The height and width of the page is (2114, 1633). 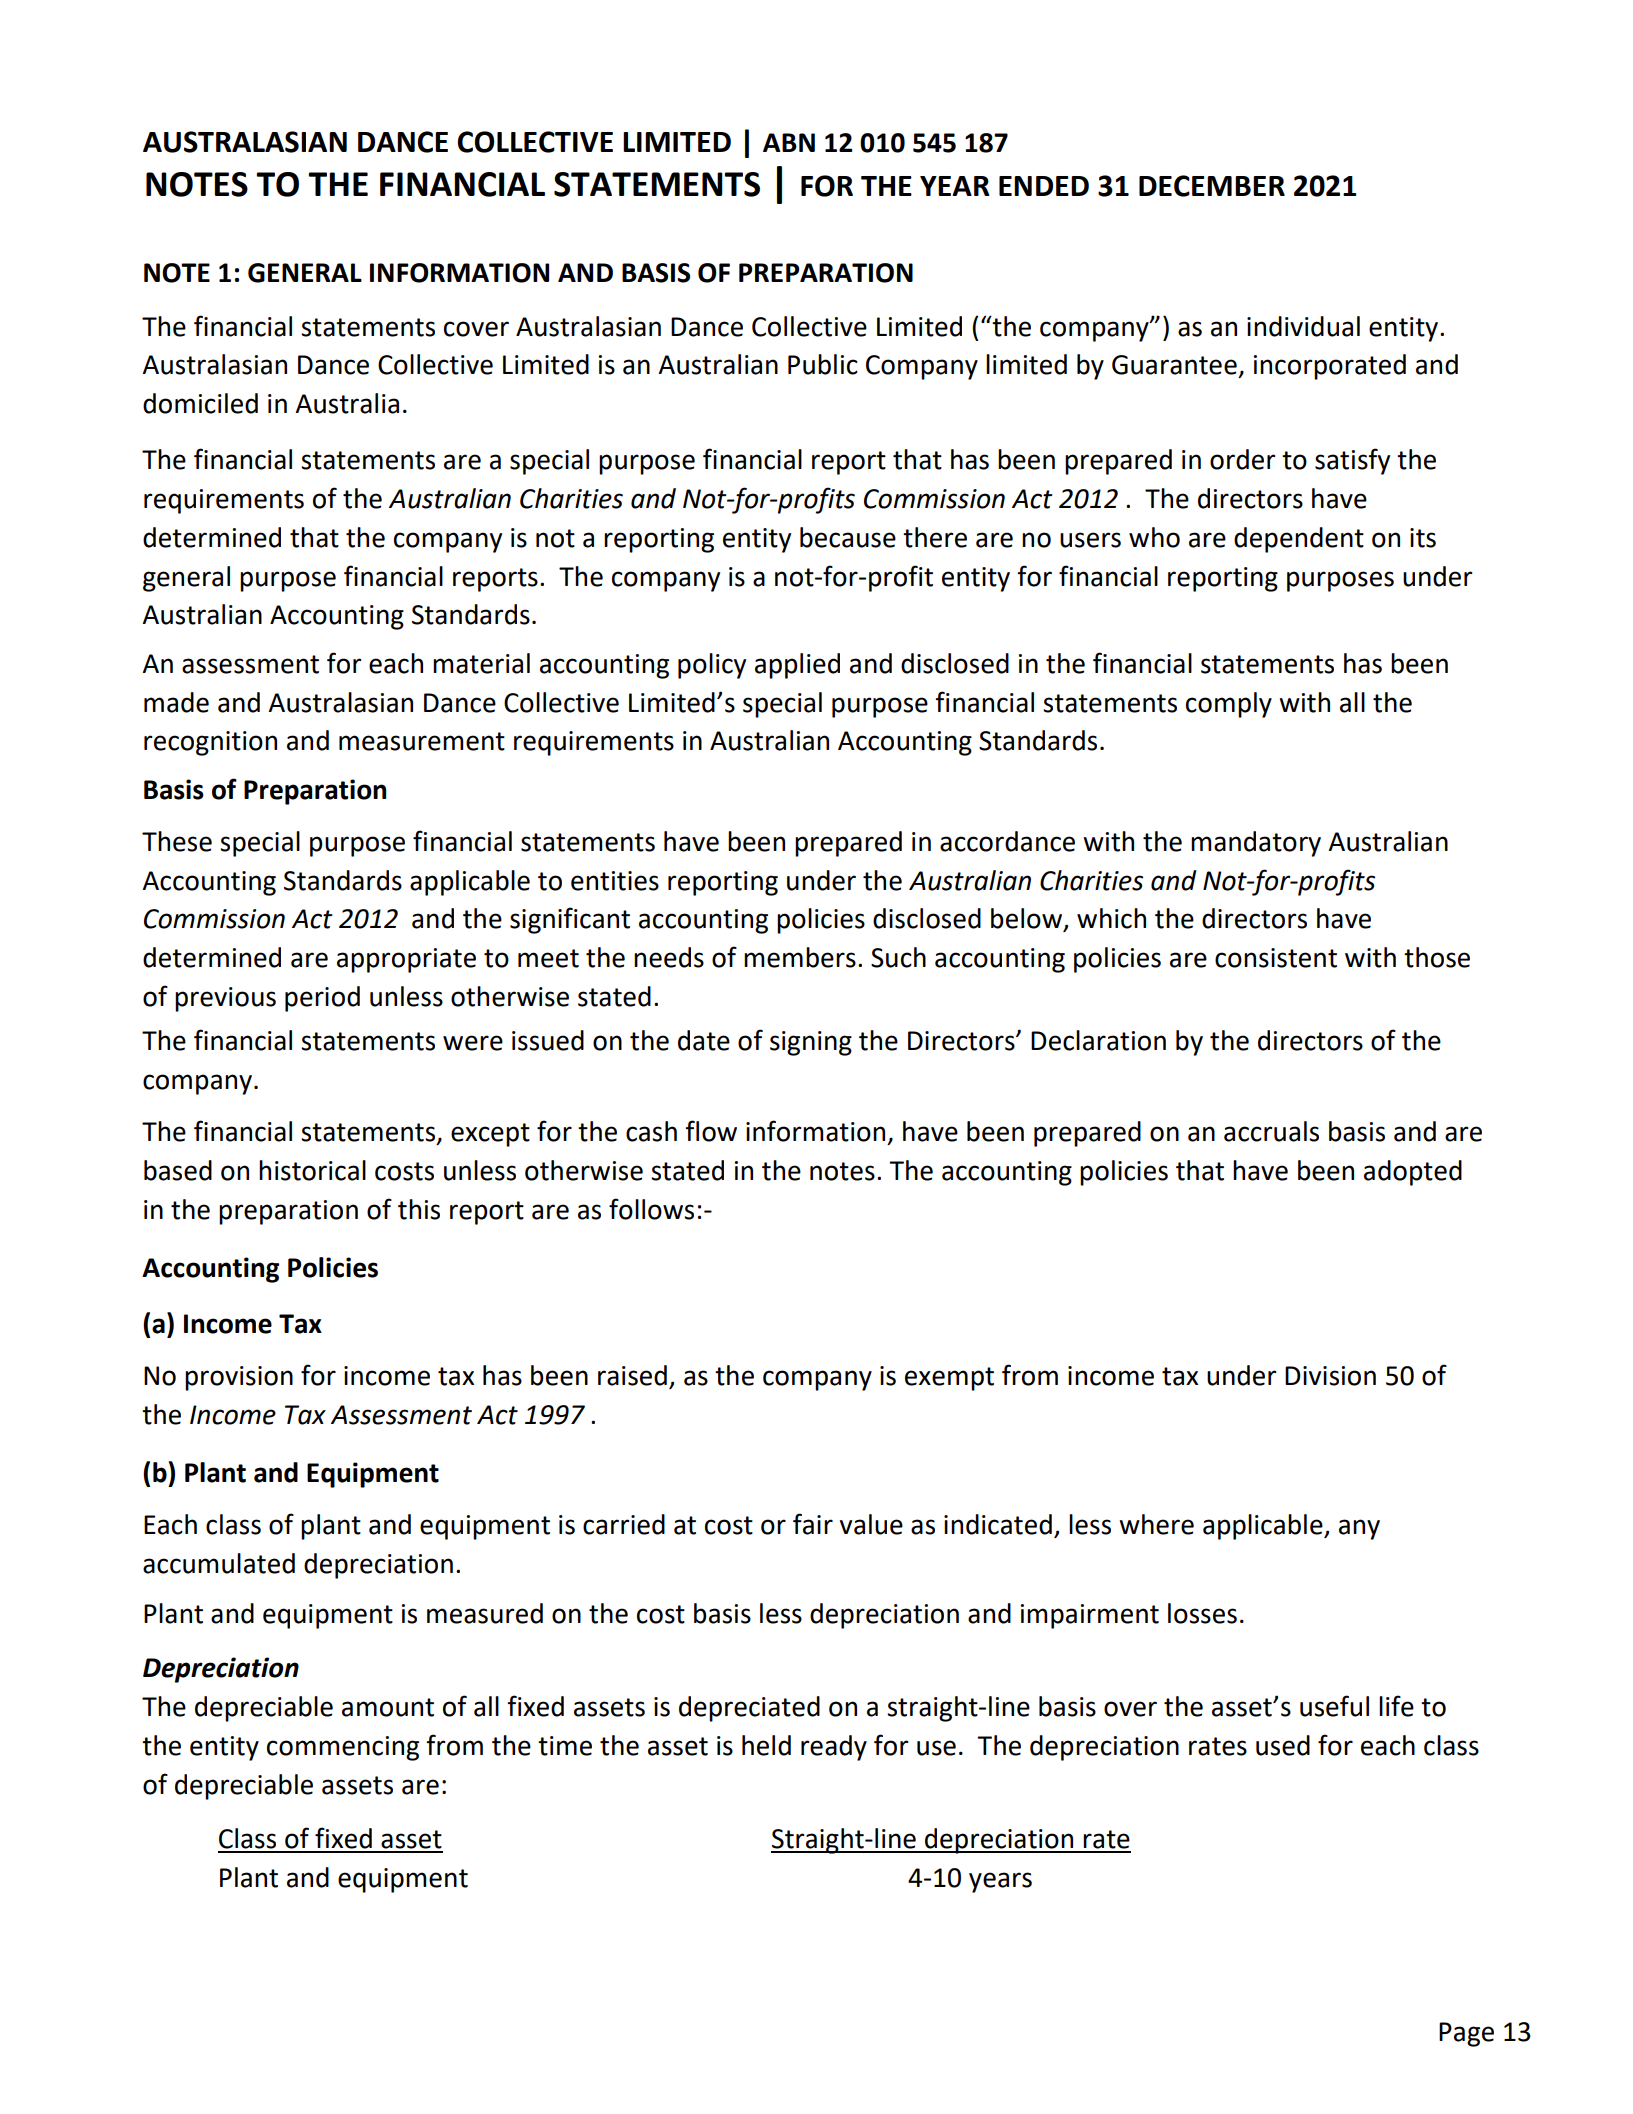 What do you see at coordinates (811, 1043) in the page?
I see `signing` at bounding box center [811, 1043].
